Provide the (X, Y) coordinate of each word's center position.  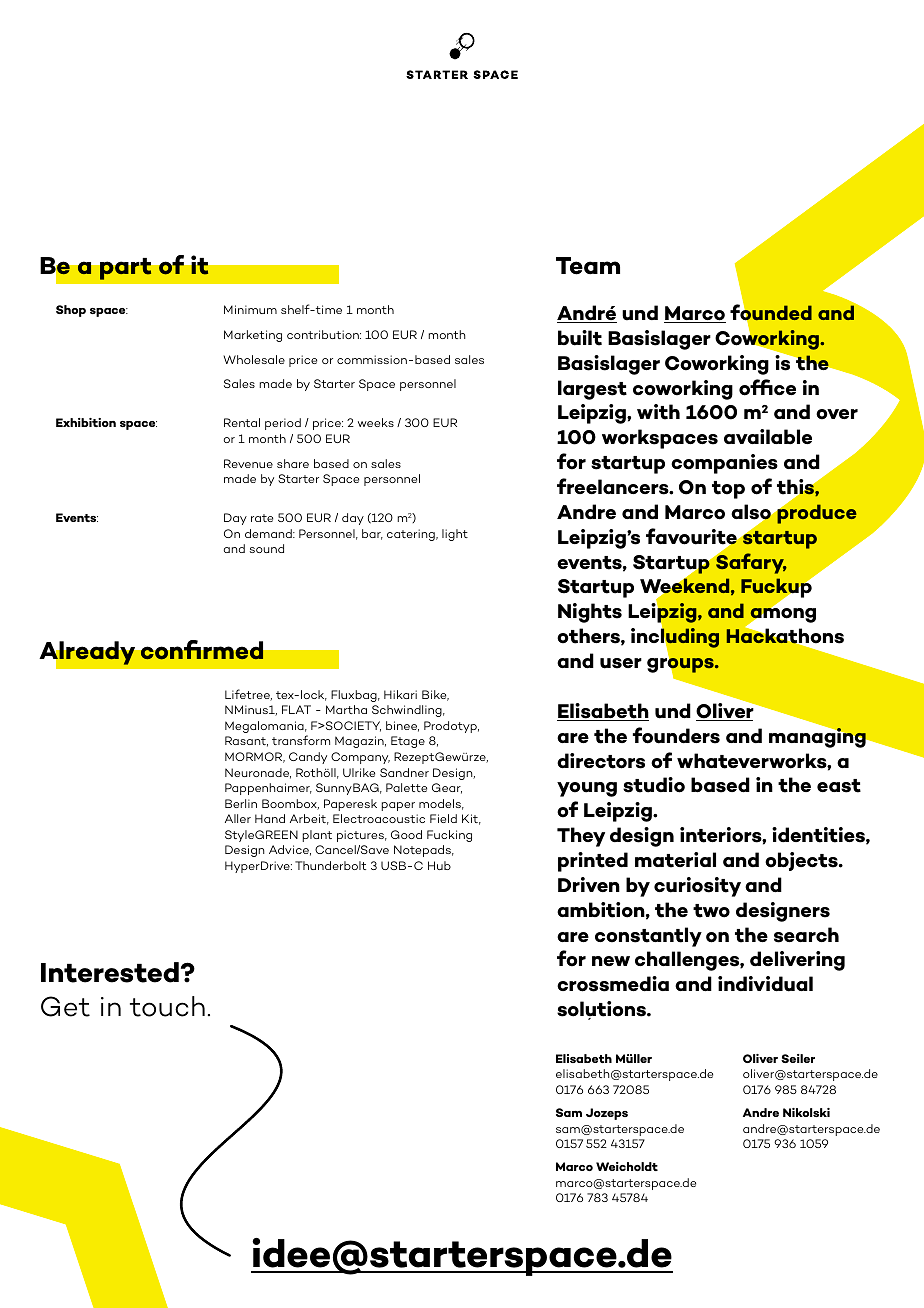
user (621, 663)
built (580, 338)
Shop (71, 311)
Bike (435, 695)
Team (588, 266)
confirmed (202, 650)
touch (167, 1006)
